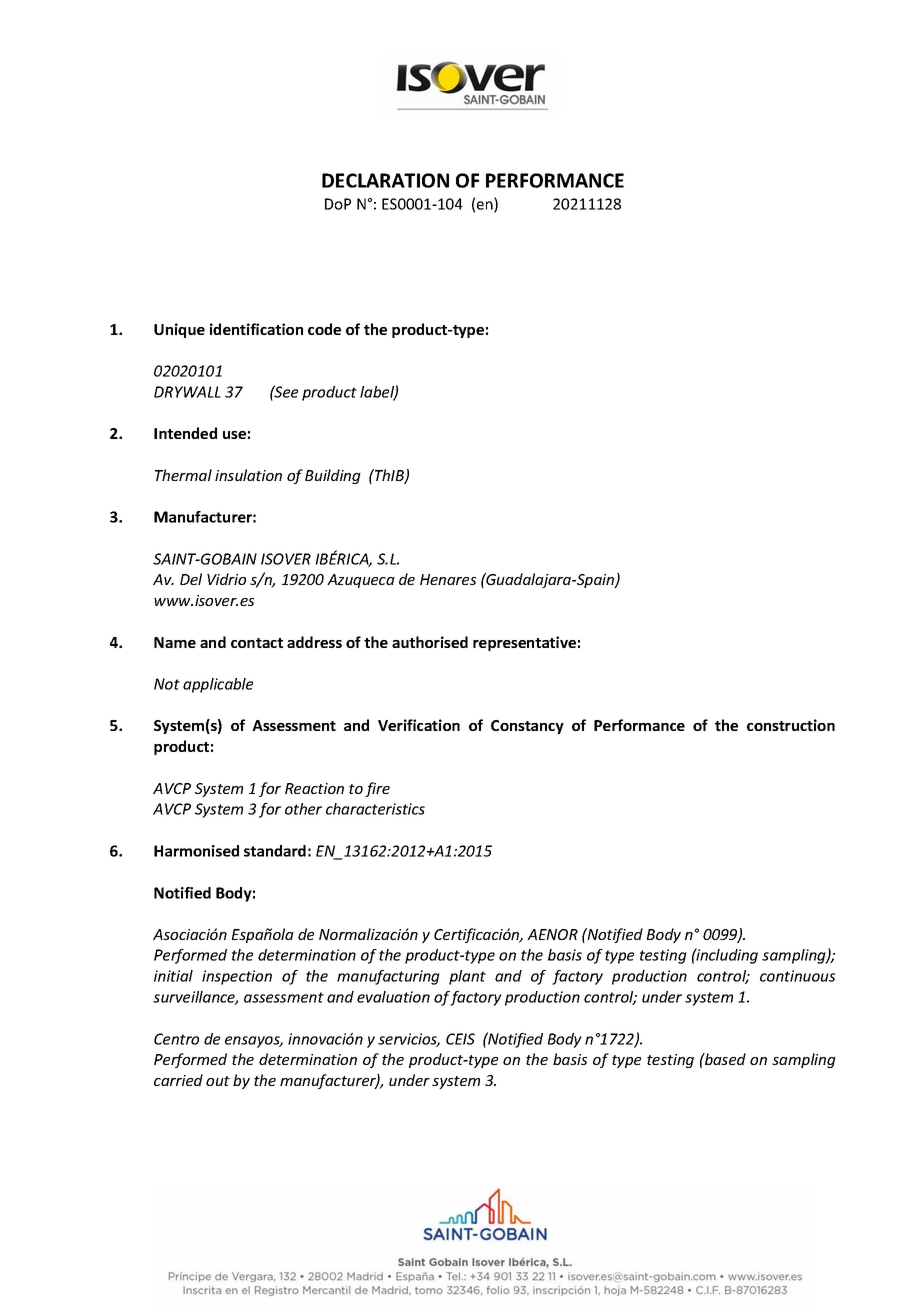 This page has width=924, height=1308. Describe the element at coordinates (314, 788) in the page. I see `Reaction` at that location.
